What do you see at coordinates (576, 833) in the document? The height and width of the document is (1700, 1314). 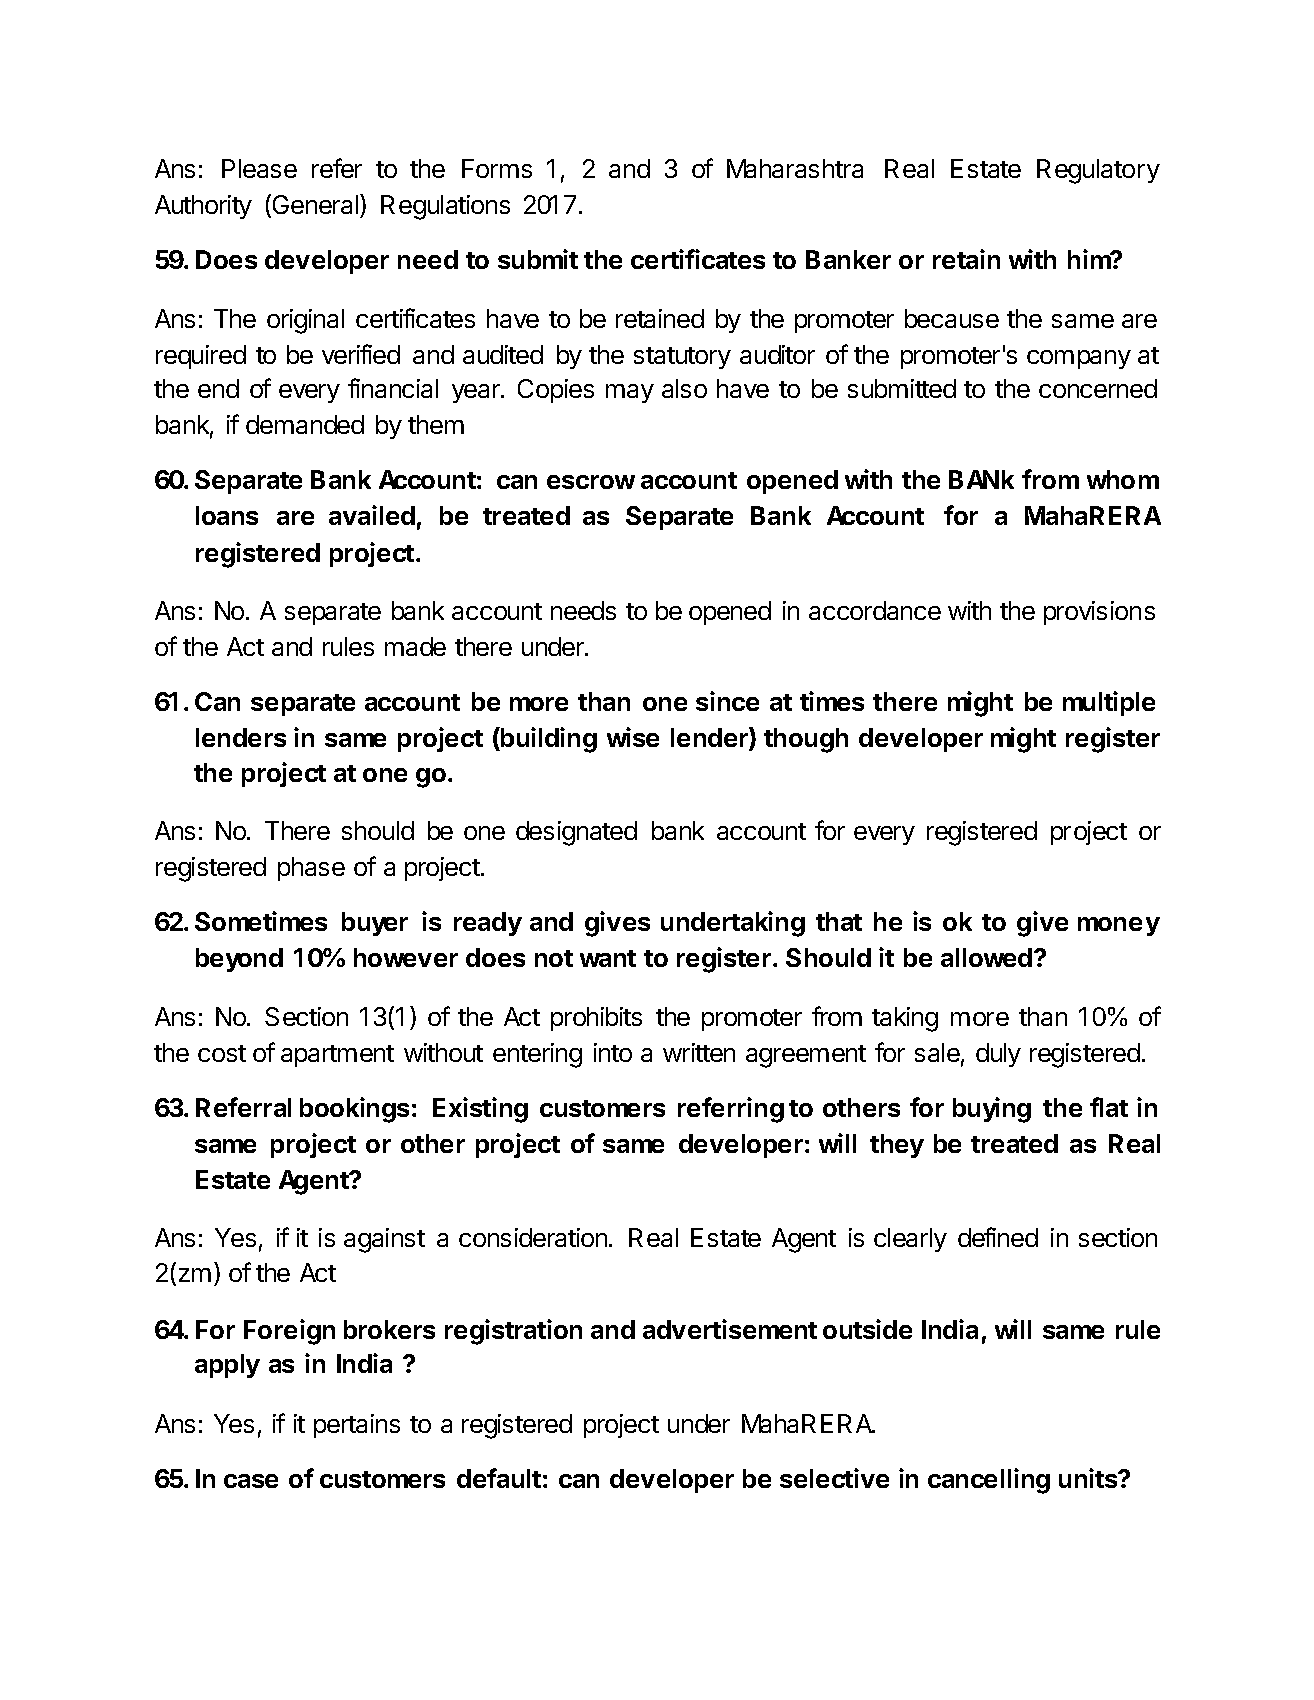 I see `designated` at bounding box center [576, 833].
